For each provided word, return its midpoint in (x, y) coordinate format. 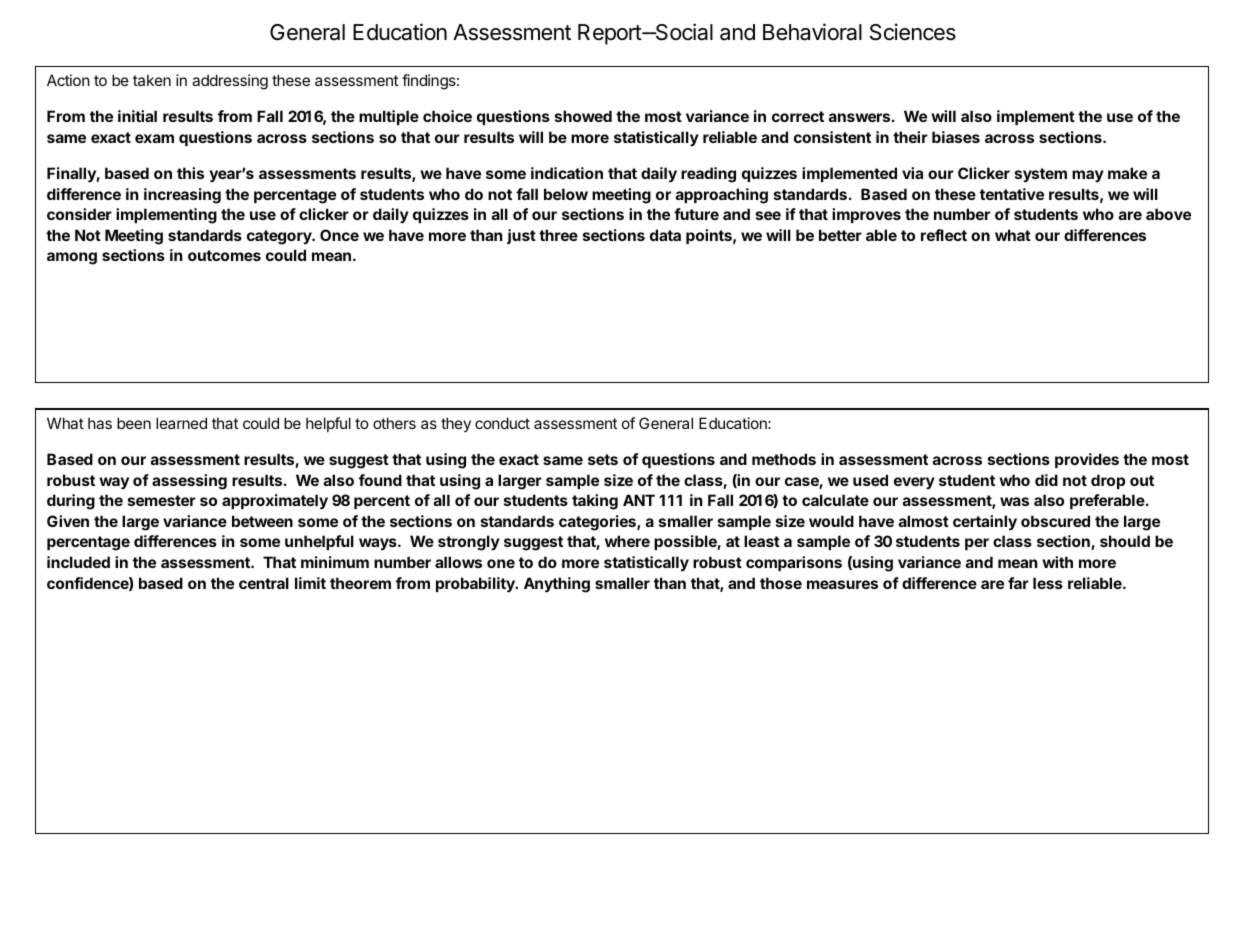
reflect (944, 235)
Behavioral (812, 32)
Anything (557, 585)
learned (181, 423)
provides (1087, 460)
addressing (230, 82)
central (264, 583)
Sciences (913, 32)
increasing (182, 196)
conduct (502, 423)
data (665, 235)
